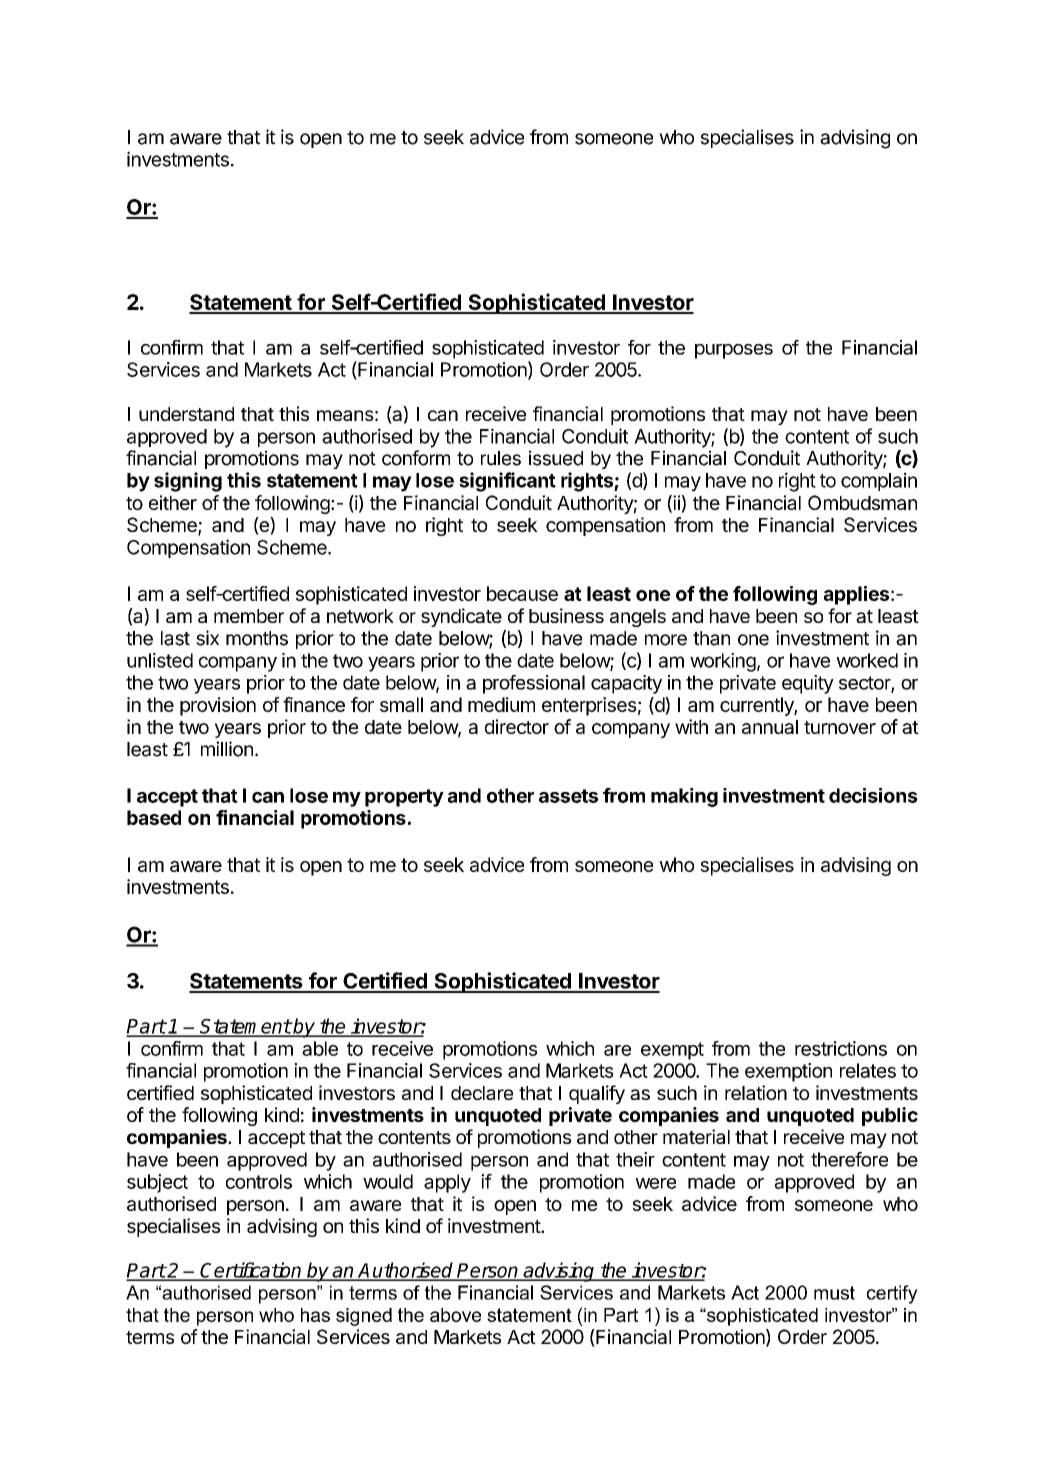 This image has width=1044, height=1476. What do you see at coordinates (501, 458) in the image?
I see `rules` at bounding box center [501, 458].
